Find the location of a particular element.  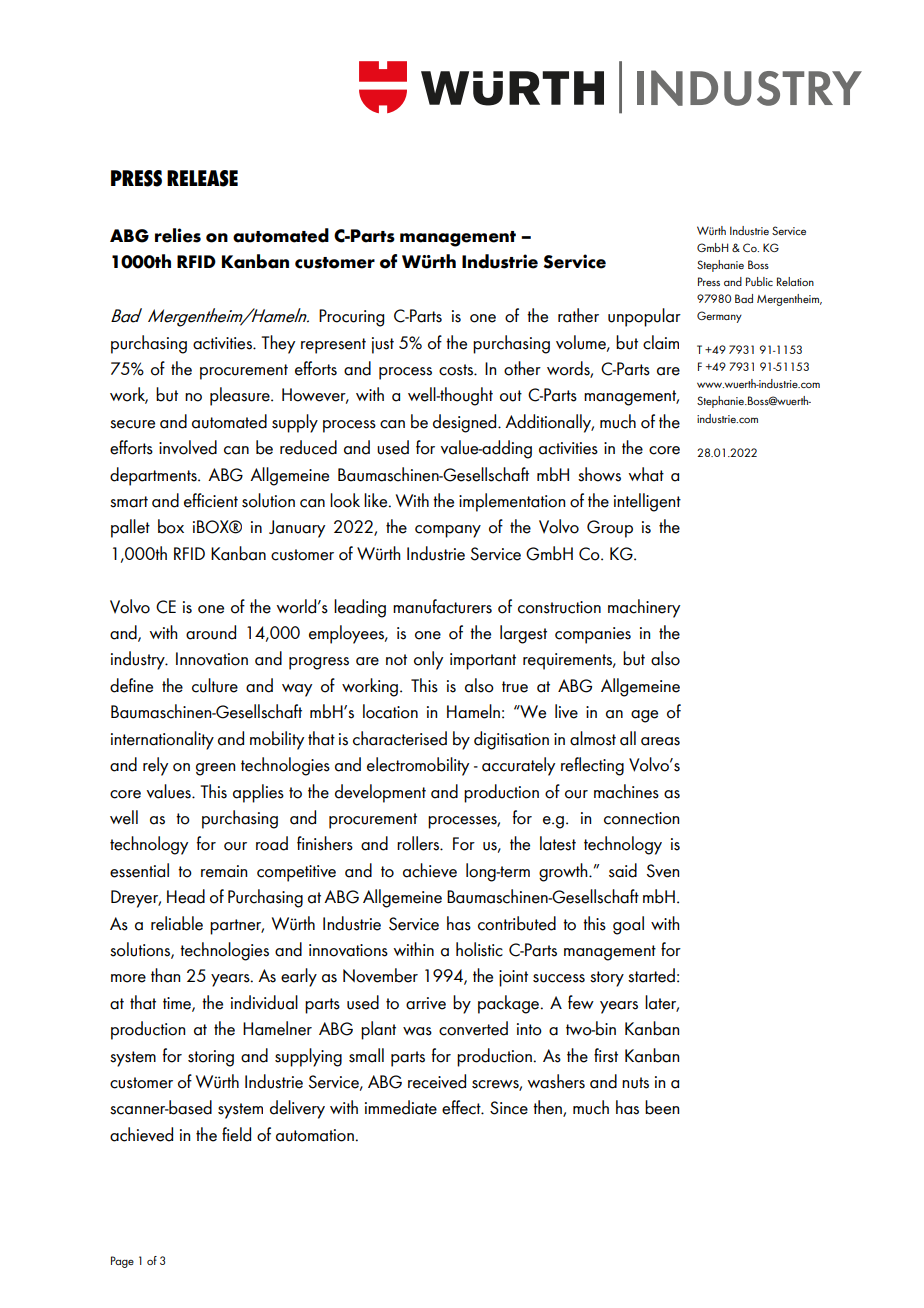

holistic is located at coordinates (479, 949).
